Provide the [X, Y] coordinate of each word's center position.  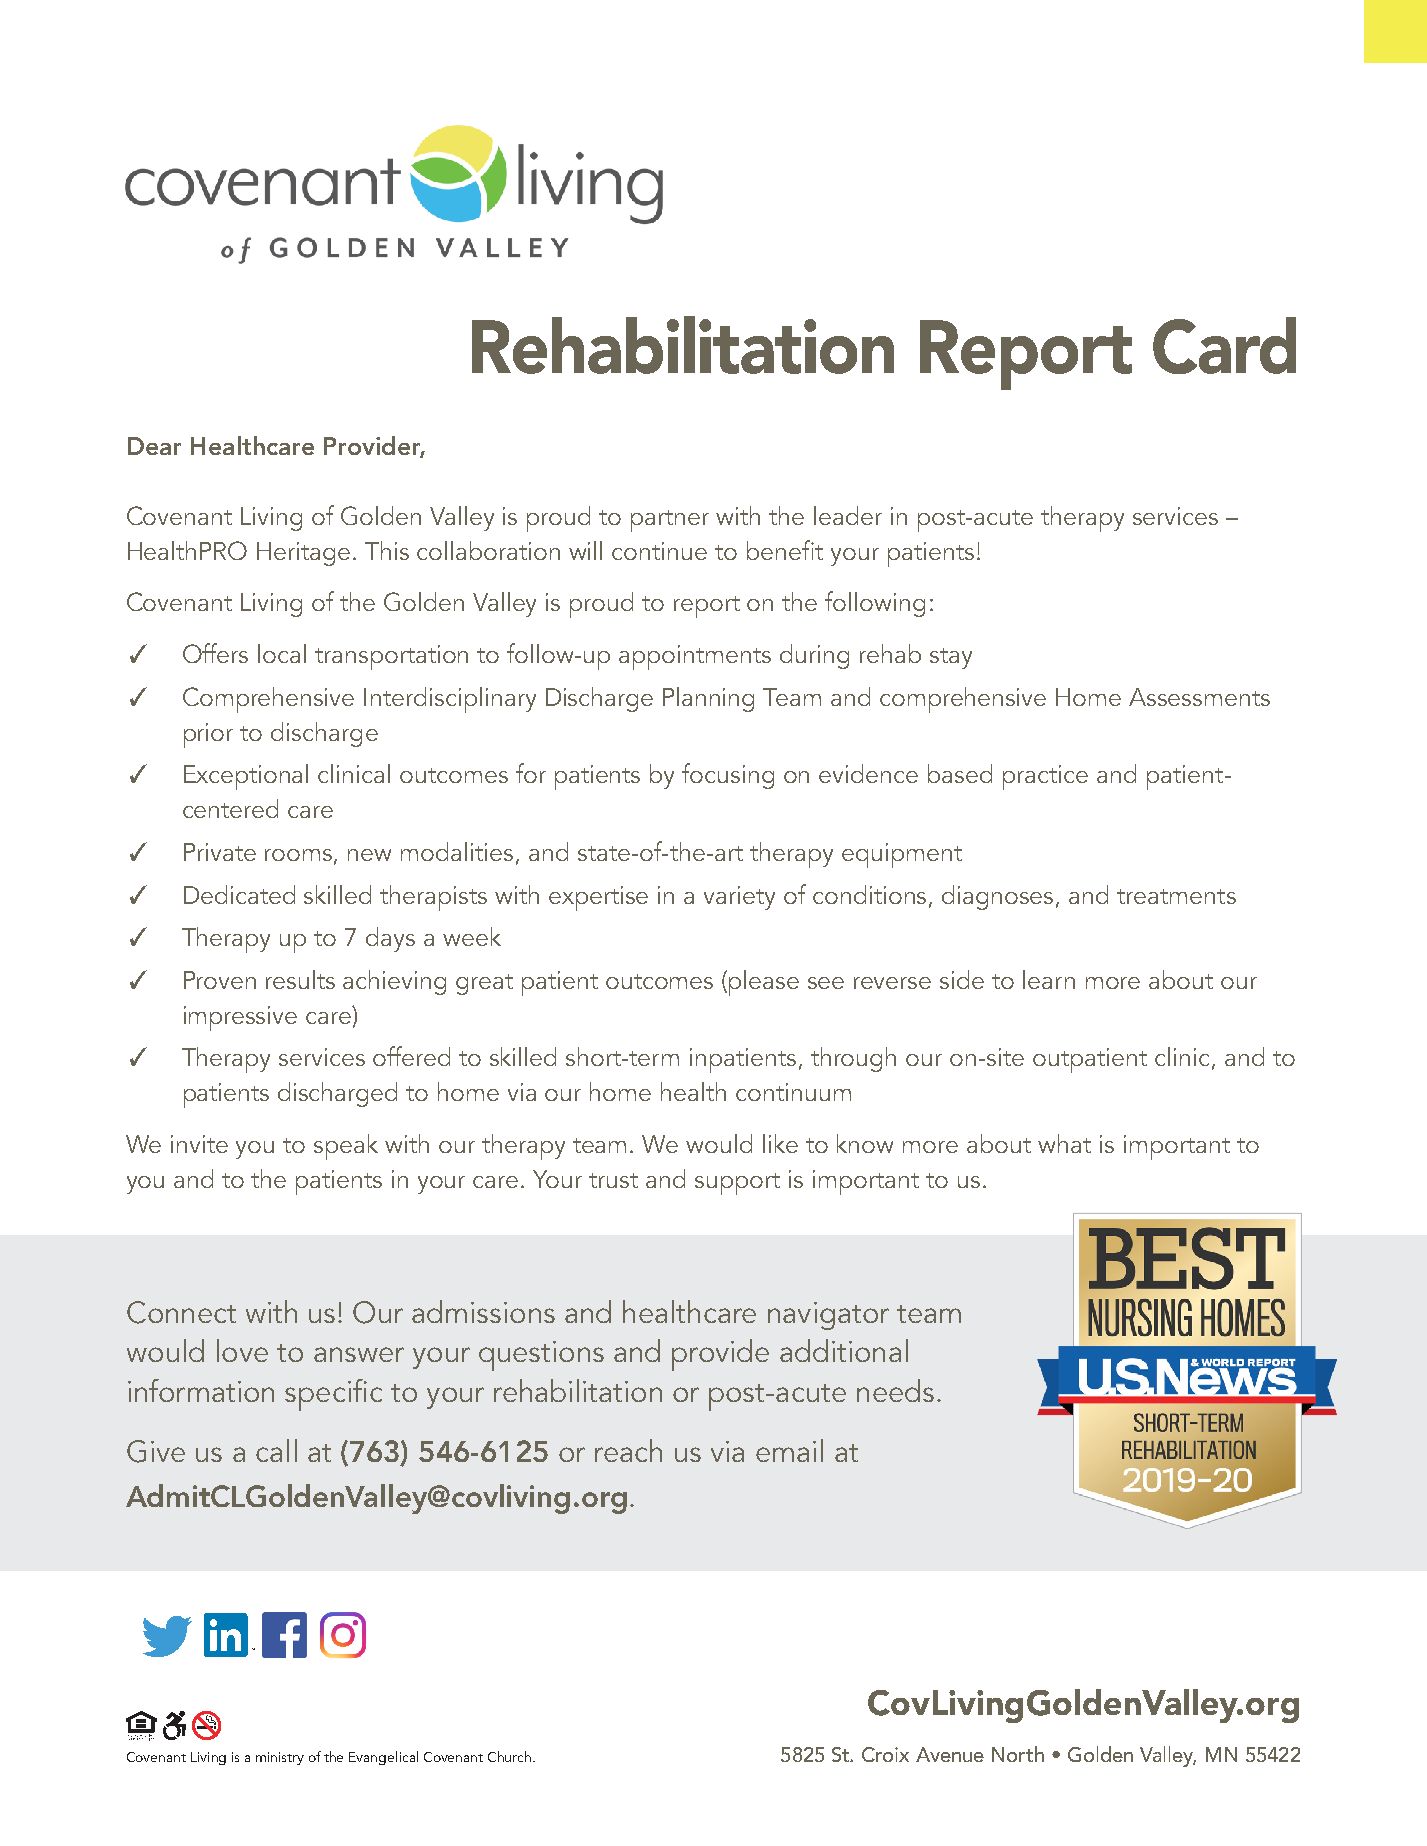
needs [895, 1390]
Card [1224, 345]
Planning [708, 699]
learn [1049, 979]
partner [670, 521]
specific [333, 1395]
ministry [280, 1758]
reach [628, 1450]
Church [511, 1756]
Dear [154, 446]
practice [1045, 777]
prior [208, 735]
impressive [240, 1018]
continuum [793, 1092]
